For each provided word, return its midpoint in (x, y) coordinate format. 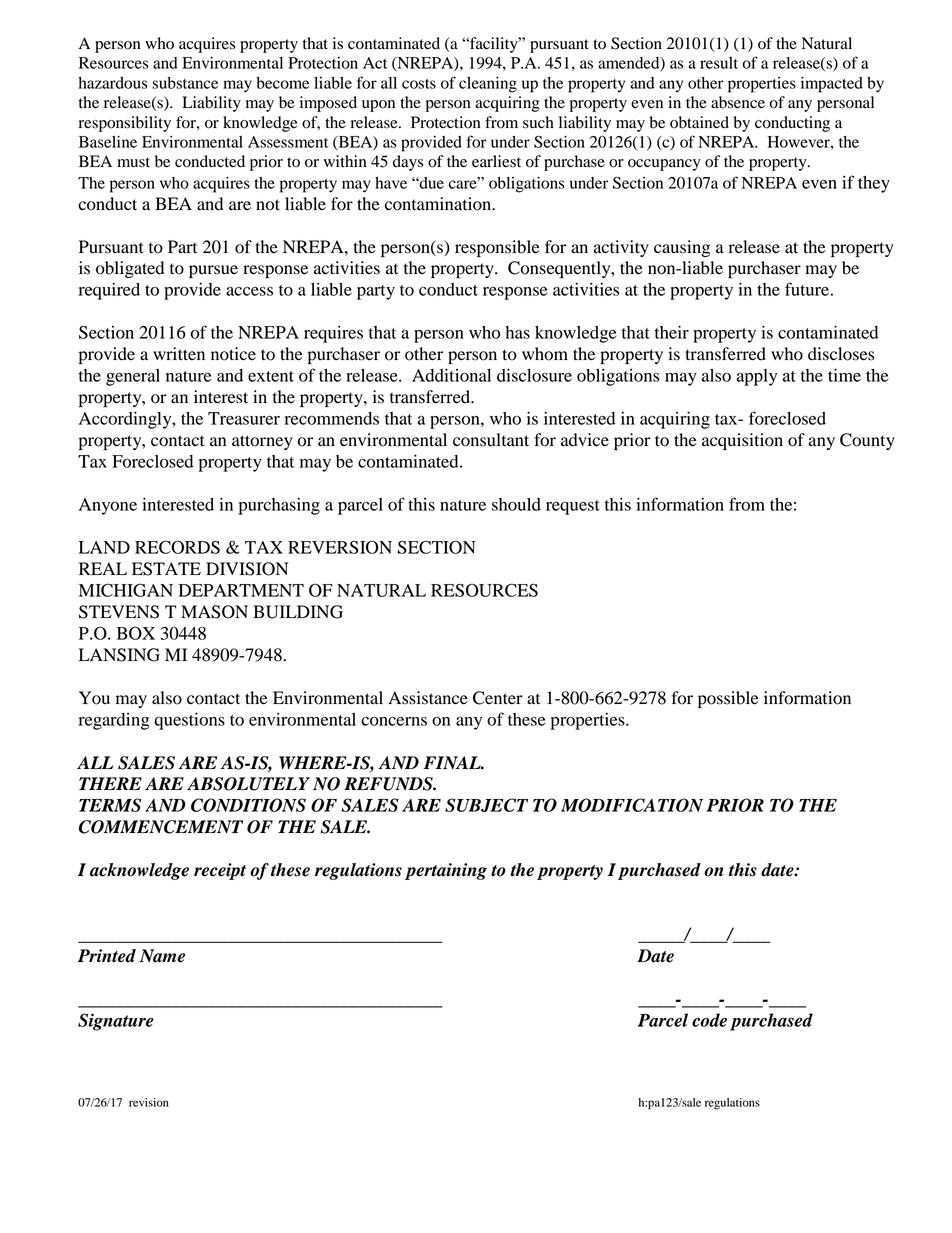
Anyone (108, 506)
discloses (841, 354)
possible (728, 699)
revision (149, 1102)
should (516, 504)
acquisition (742, 441)
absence (738, 102)
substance (185, 83)
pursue (213, 271)
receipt (220, 871)
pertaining (446, 871)
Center (498, 698)
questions (189, 721)
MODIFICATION (632, 805)
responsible (497, 248)
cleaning (488, 85)
